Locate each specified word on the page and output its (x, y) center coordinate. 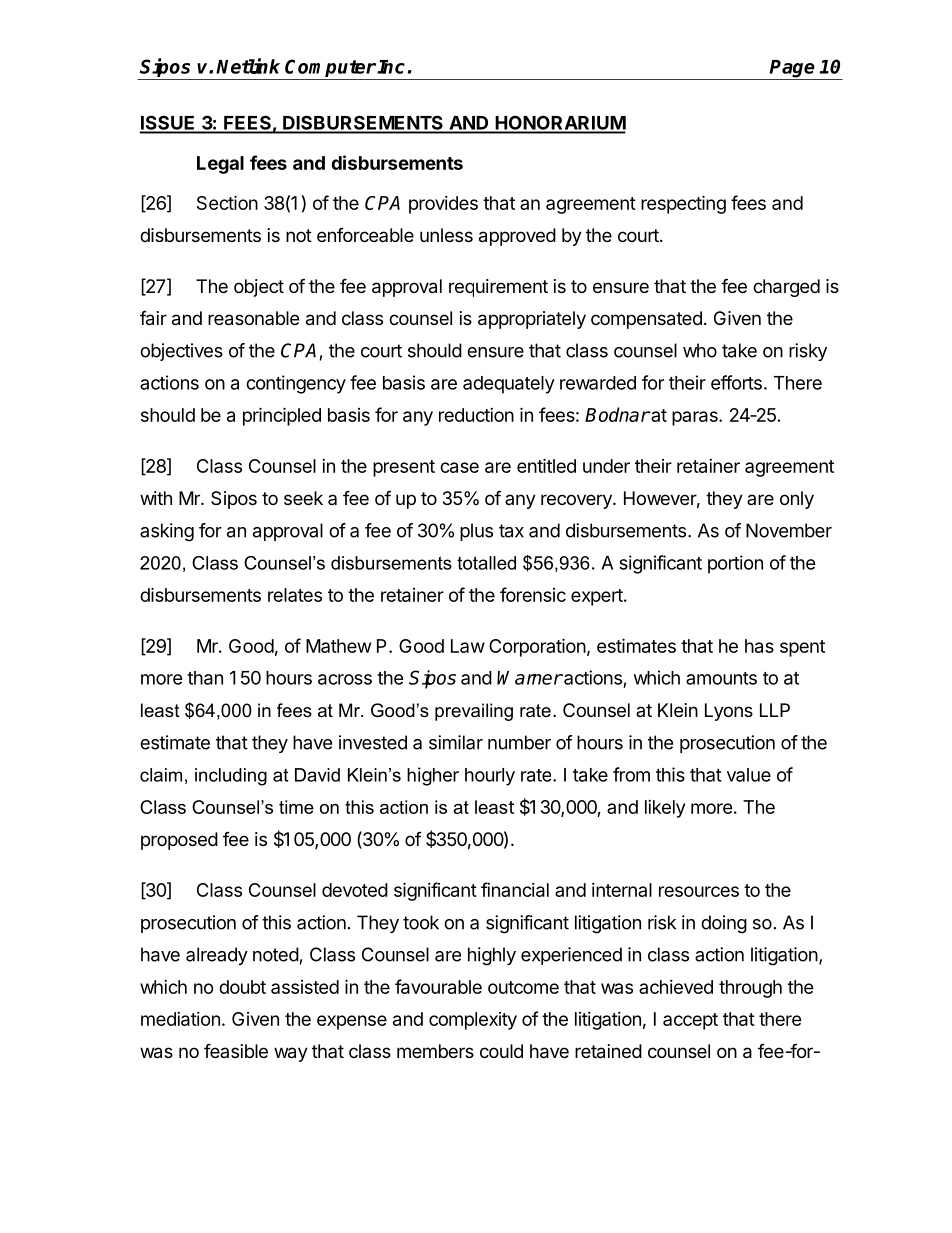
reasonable (253, 318)
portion (735, 564)
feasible (236, 1050)
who (700, 350)
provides (443, 205)
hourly (490, 777)
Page (792, 70)
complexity (473, 1021)
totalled (486, 563)
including (231, 777)
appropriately (532, 320)
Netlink (248, 66)
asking (167, 532)
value (749, 775)
